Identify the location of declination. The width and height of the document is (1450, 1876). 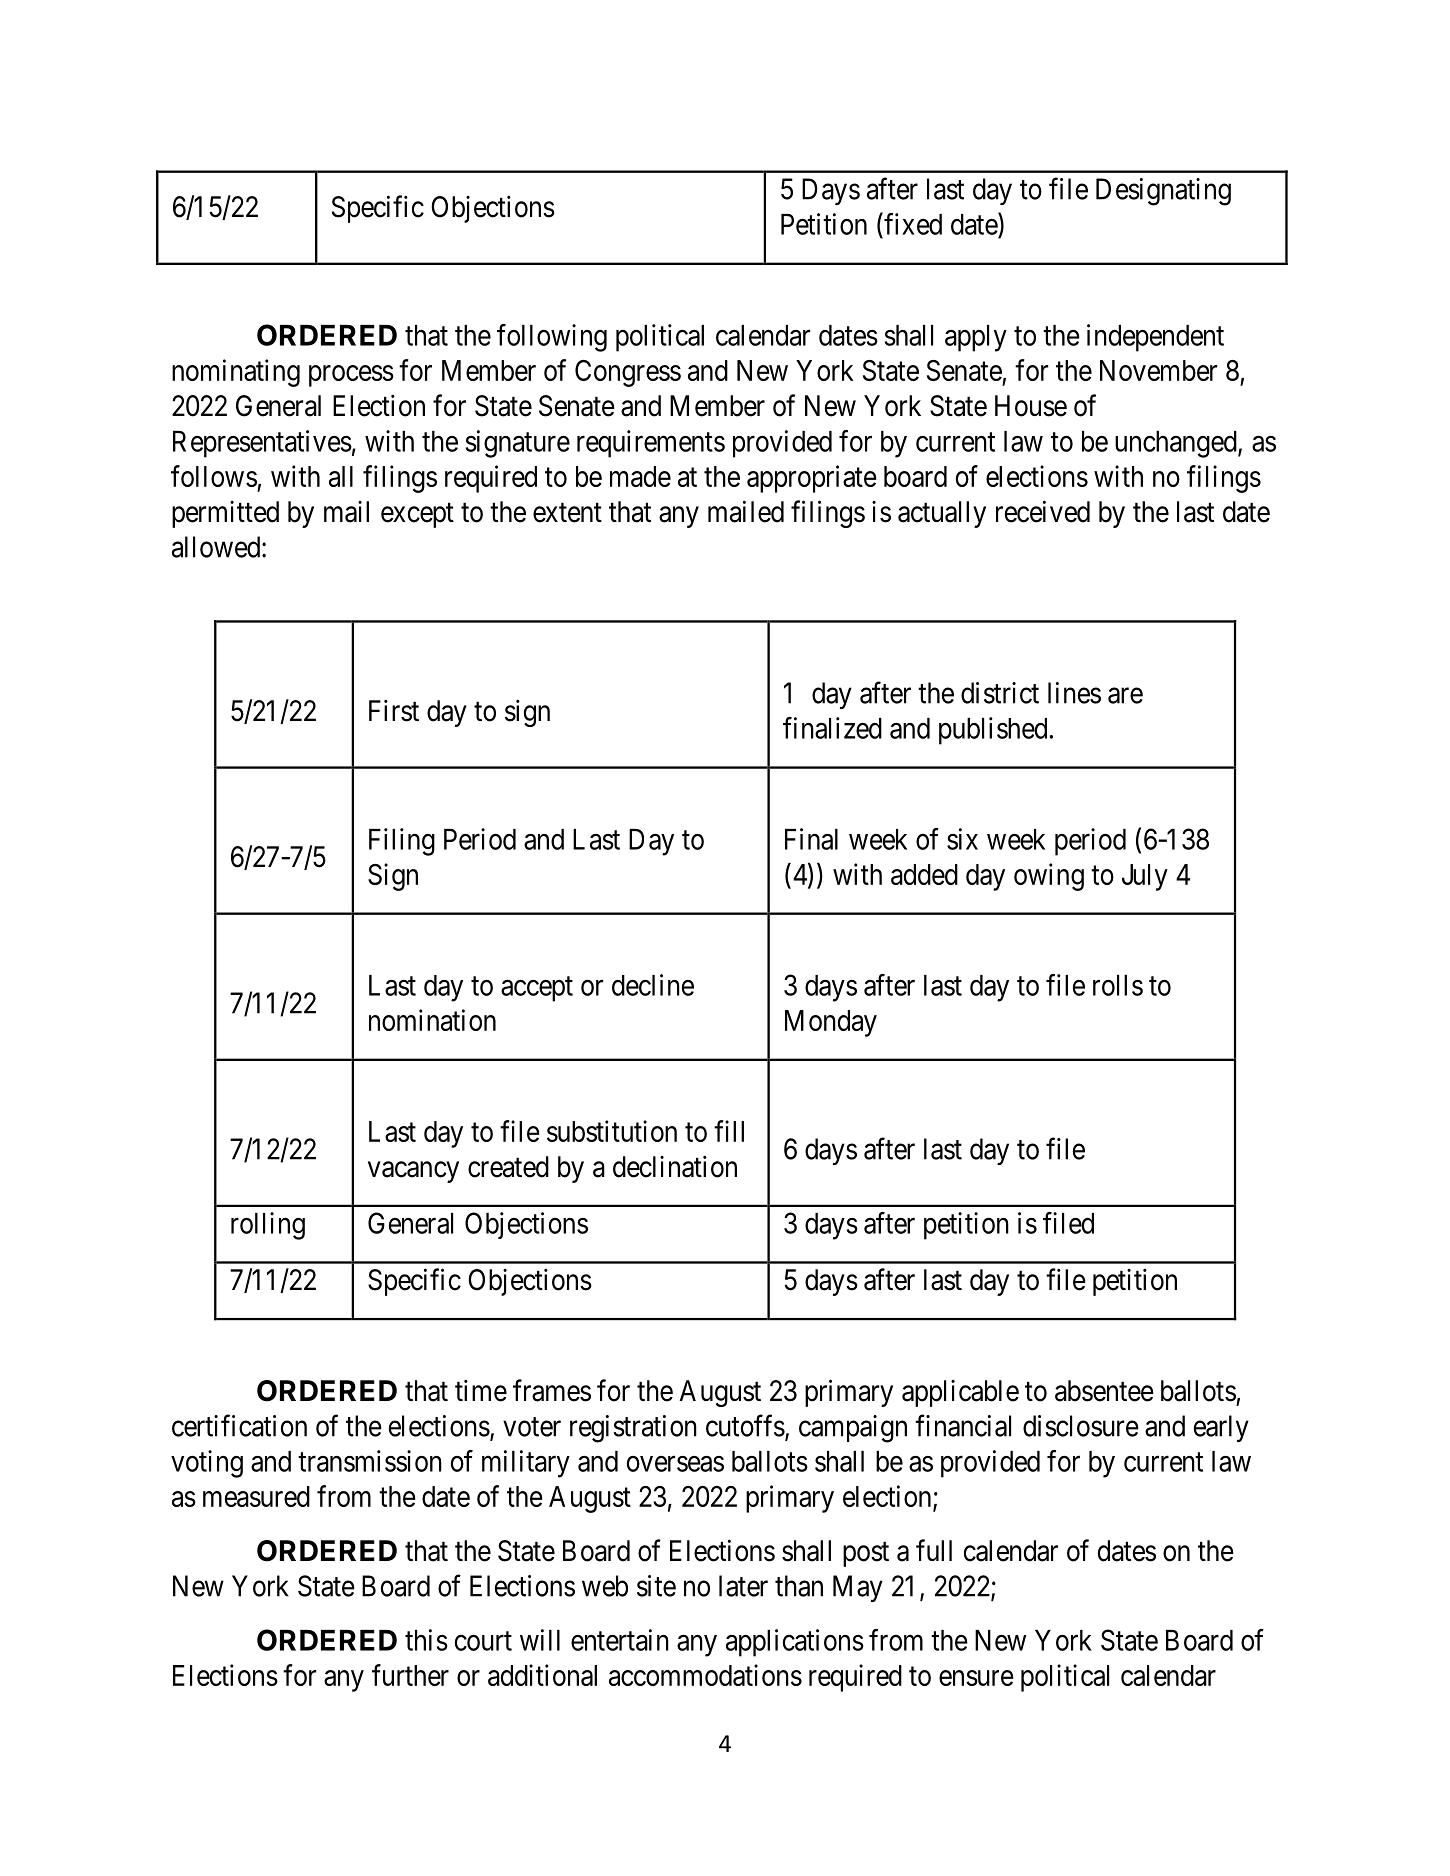
(675, 1166).
